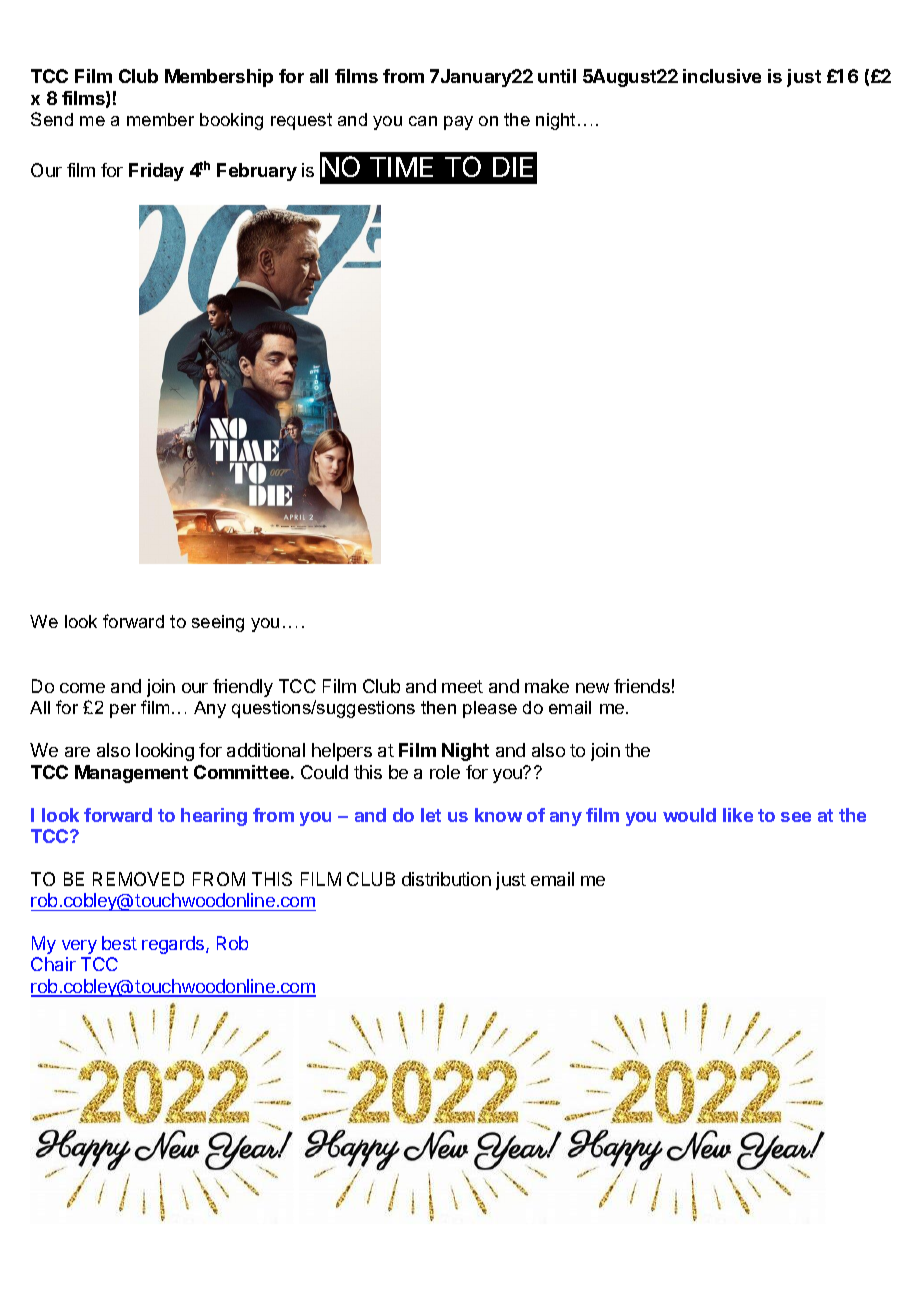  What do you see at coordinates (446, 879) in the image?
I see `distribution` at bounding box center [446, 879].
